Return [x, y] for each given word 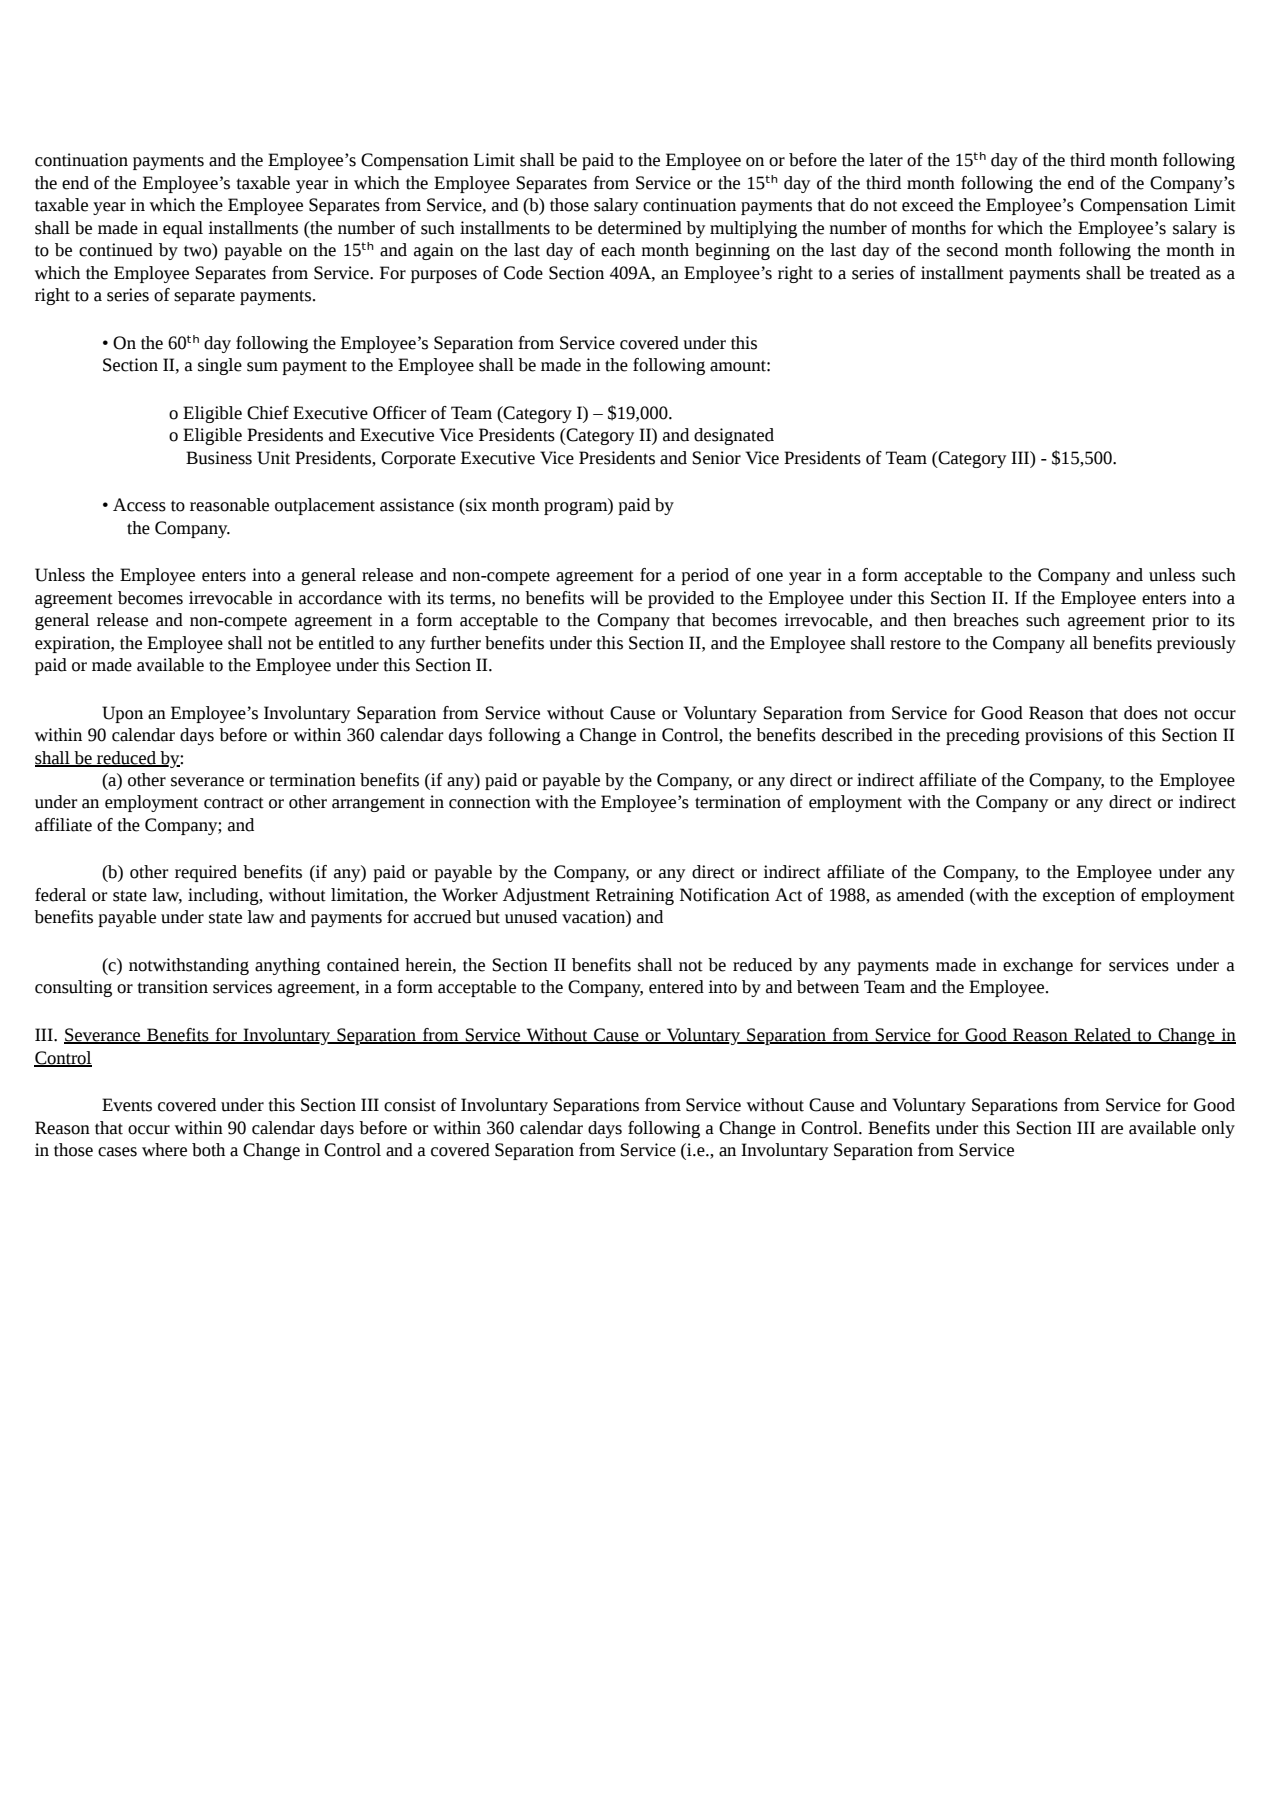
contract [234, 803]
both [208, 1150]
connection [490, 802]
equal [183, 229]
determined [640, 228]
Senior [716, 458]
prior [1170, 621]
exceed [928, 205]
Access [139, 505]
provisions [1064, 736]
